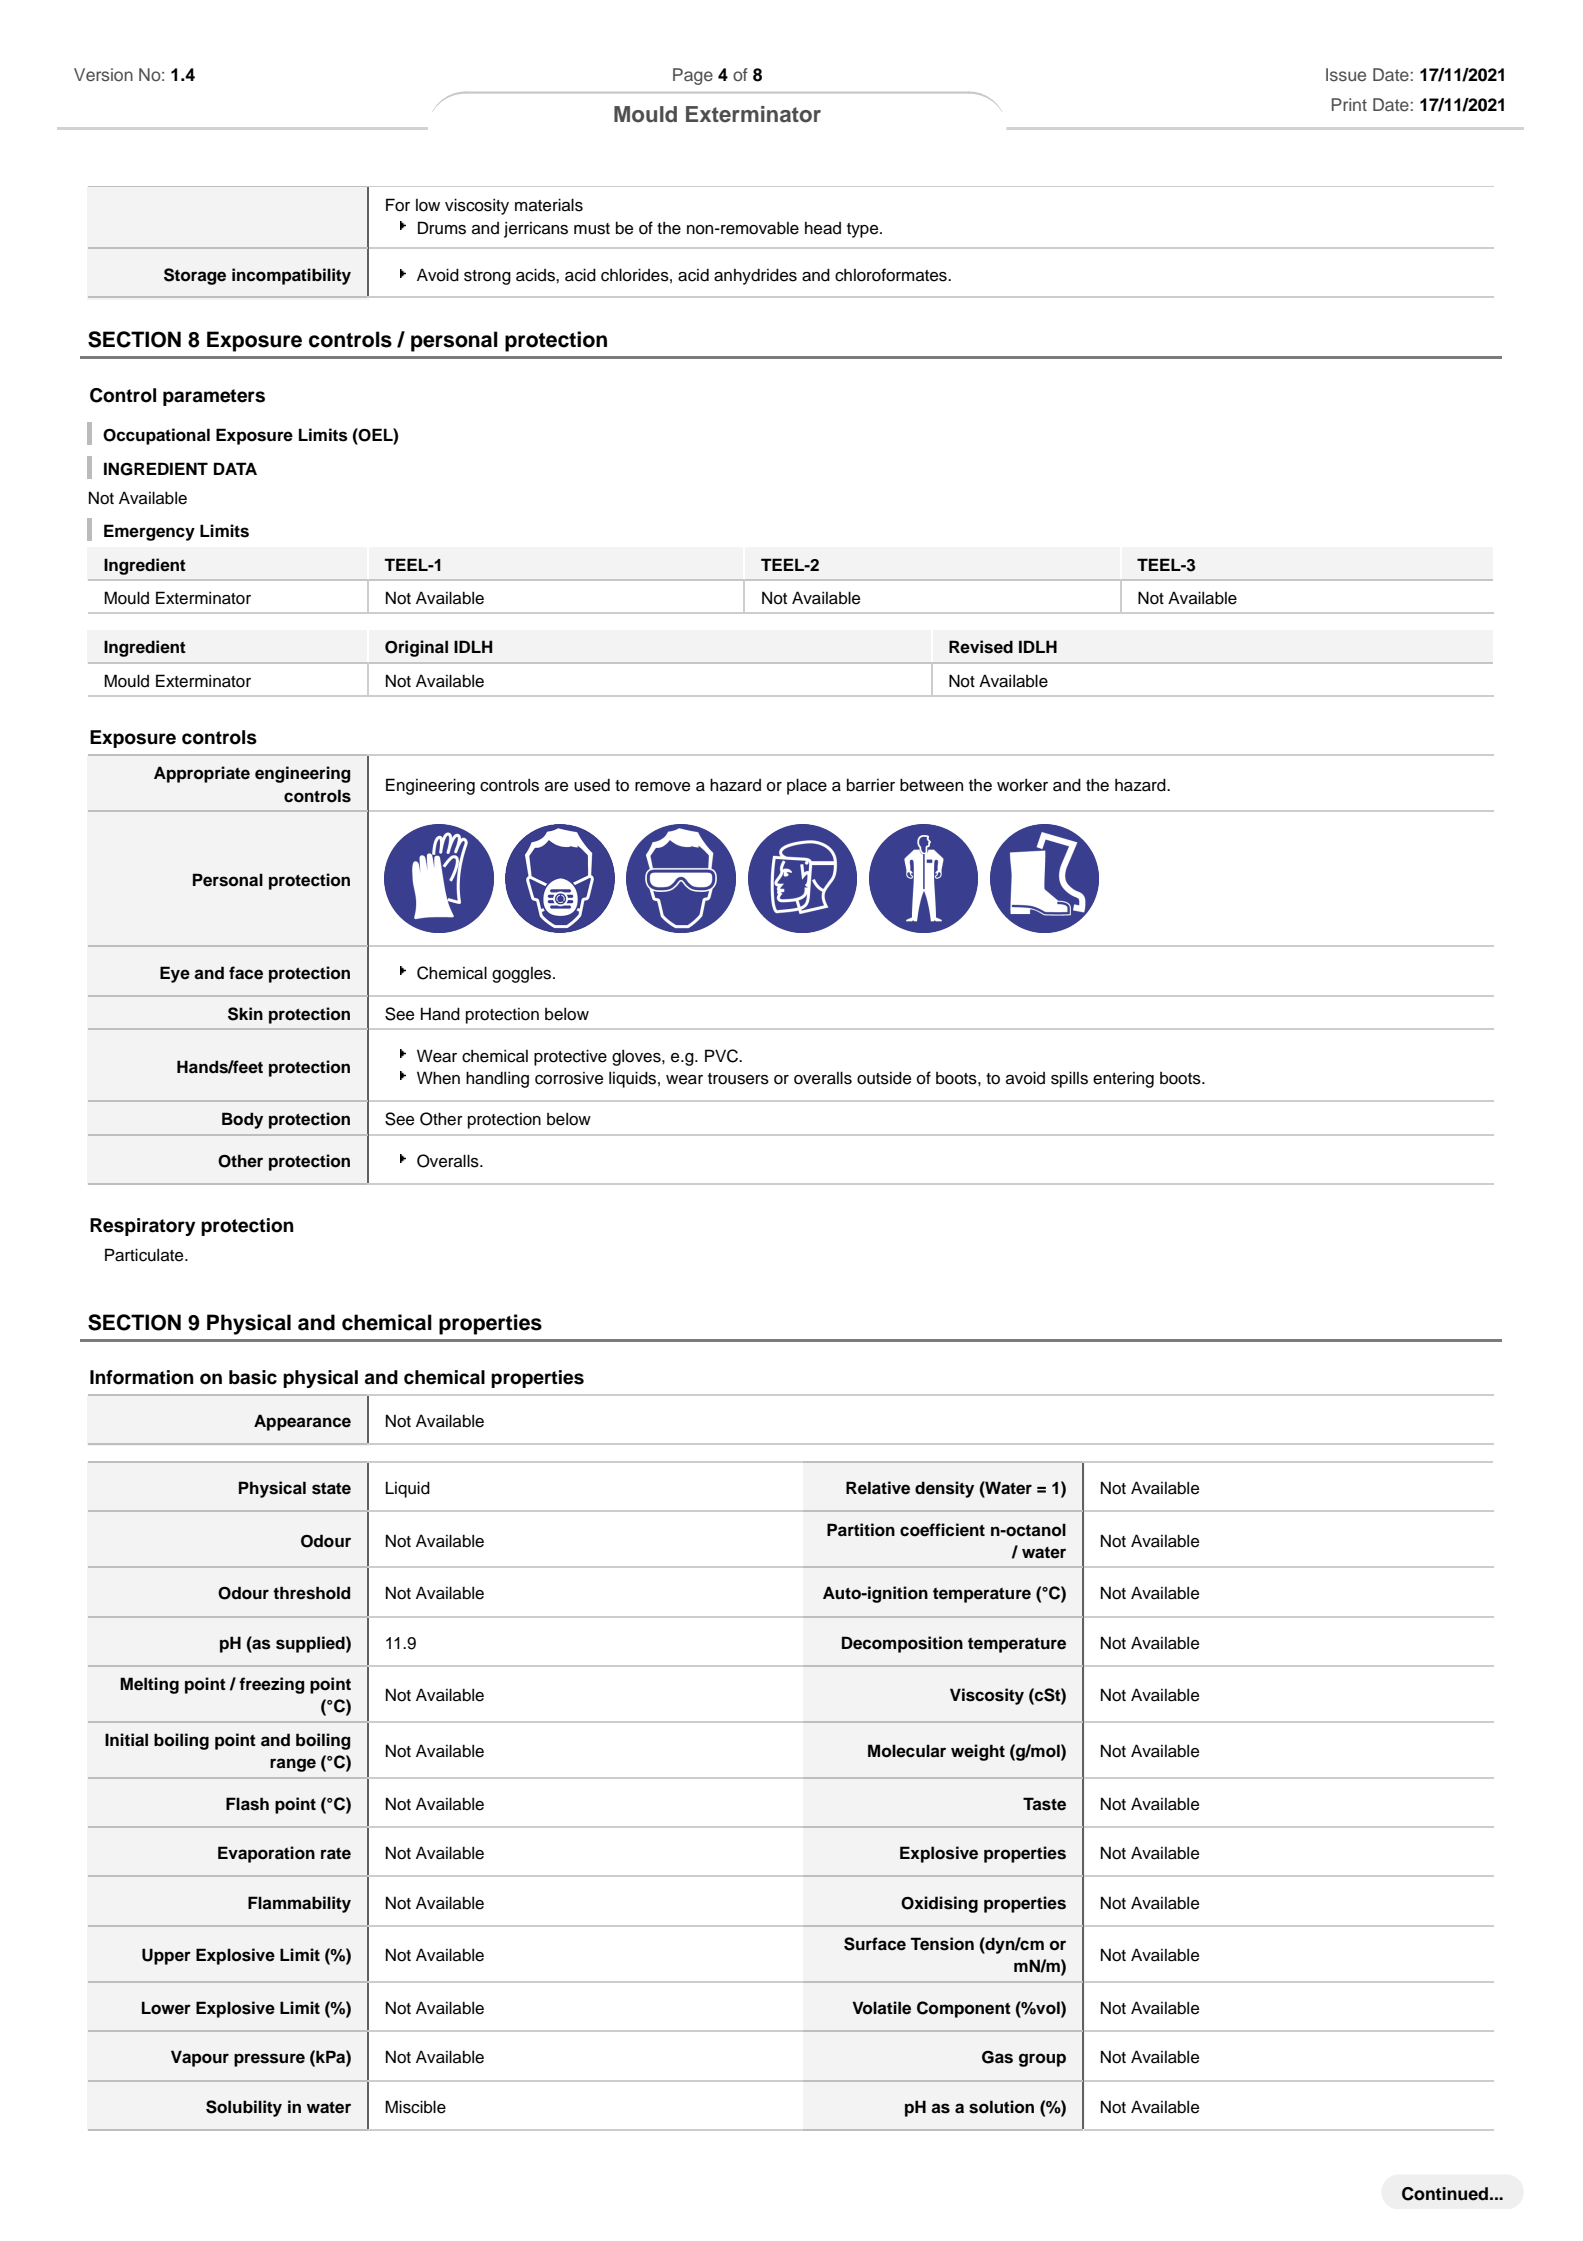  Describe the element at coordinates (944, 1489) in the page. I see `density` at that location.
